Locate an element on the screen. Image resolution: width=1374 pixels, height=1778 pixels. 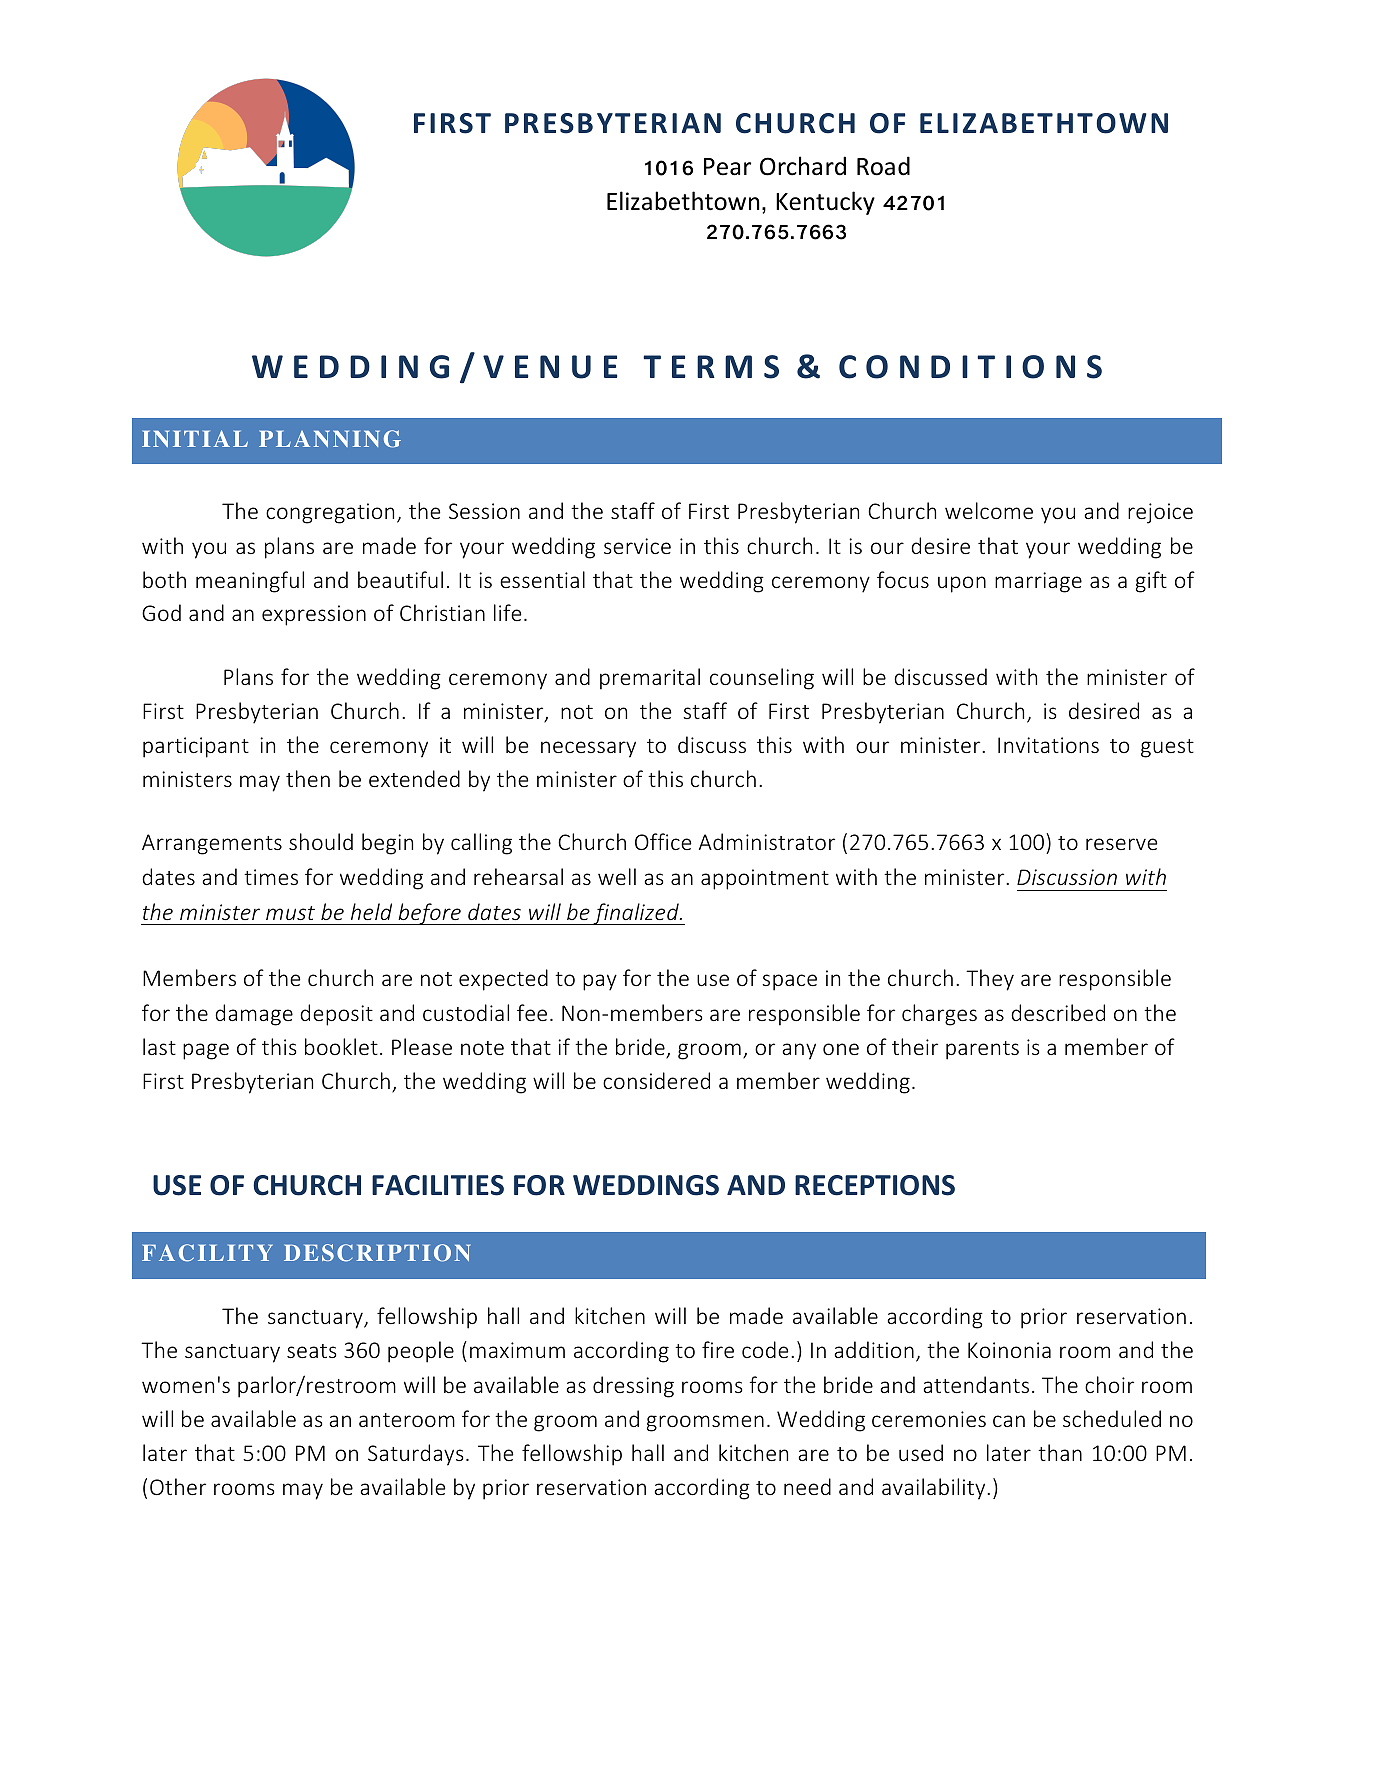
Pear is located at coordinates (727, 167).
